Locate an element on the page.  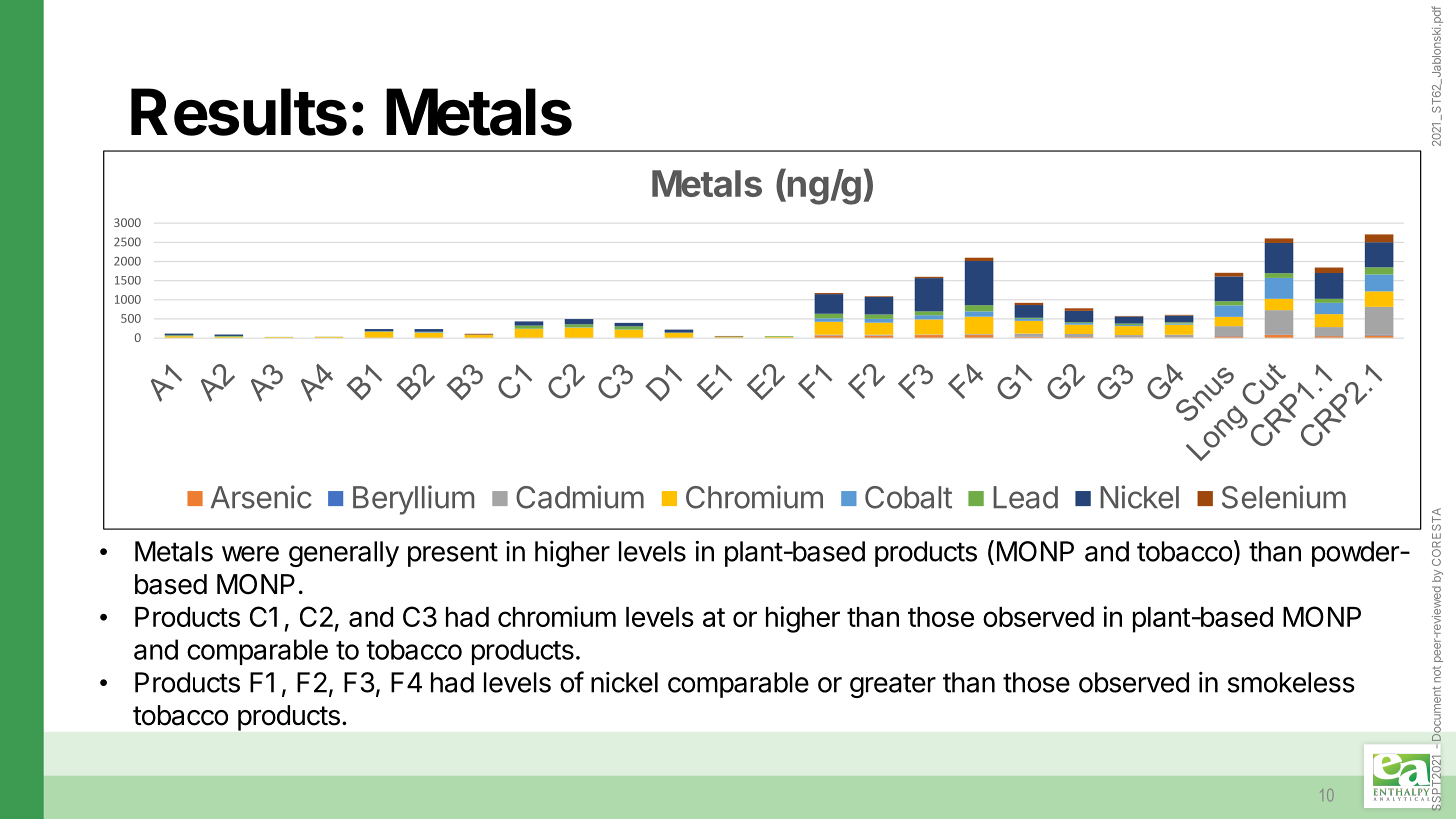
Beryllium is located at coordinates (413, 500).
